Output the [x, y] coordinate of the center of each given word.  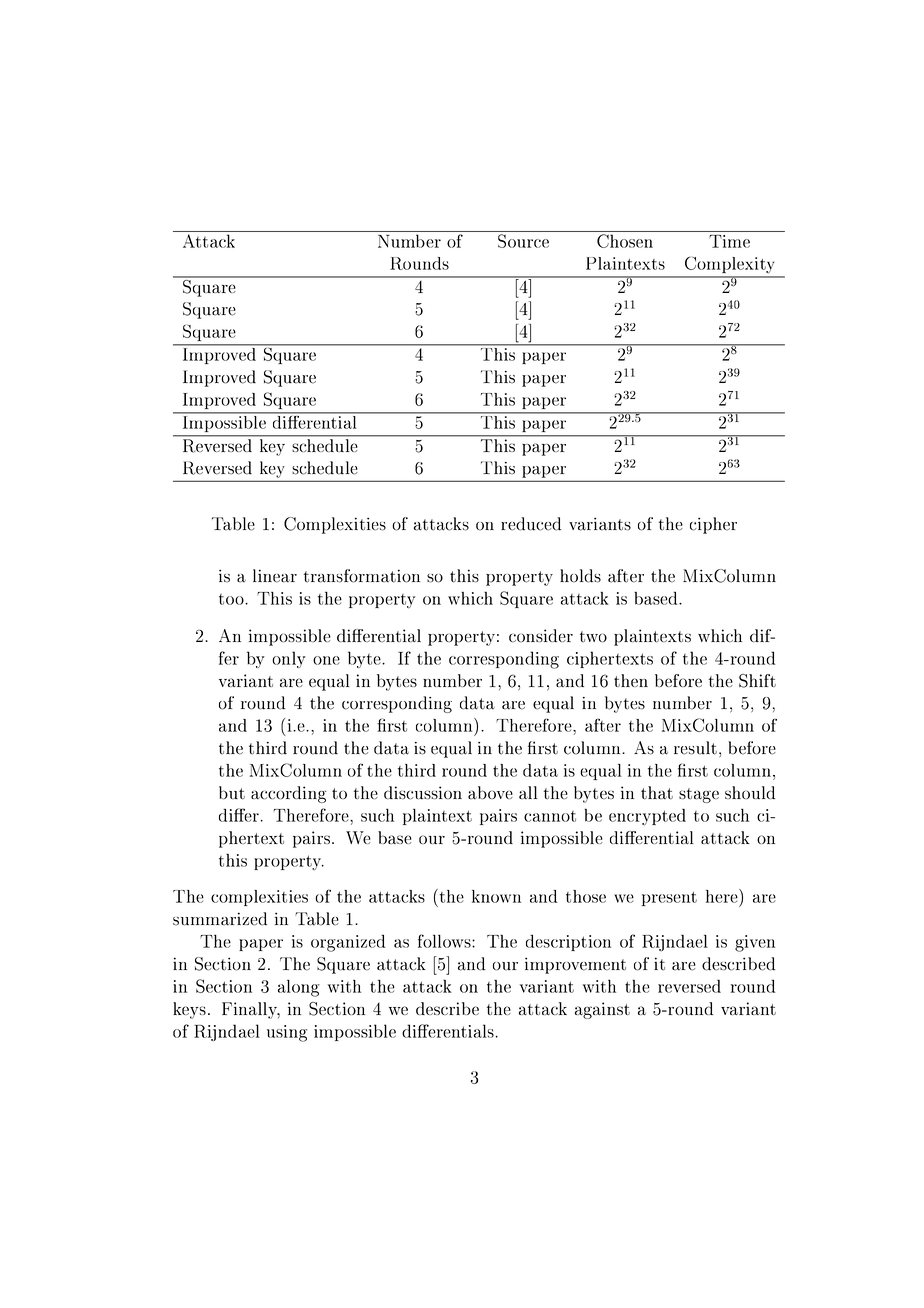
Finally [250, 1010]
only [289, 659]
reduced [531, 524]
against [602, 1010]
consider [541, 635]
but [232, 793]
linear [275, 576]
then [631, 680]
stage [699, 795]
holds [580, 576]
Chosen [625, 241]
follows [445, 941]
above [490, 792]
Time [729, 241]
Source [523, 241]
